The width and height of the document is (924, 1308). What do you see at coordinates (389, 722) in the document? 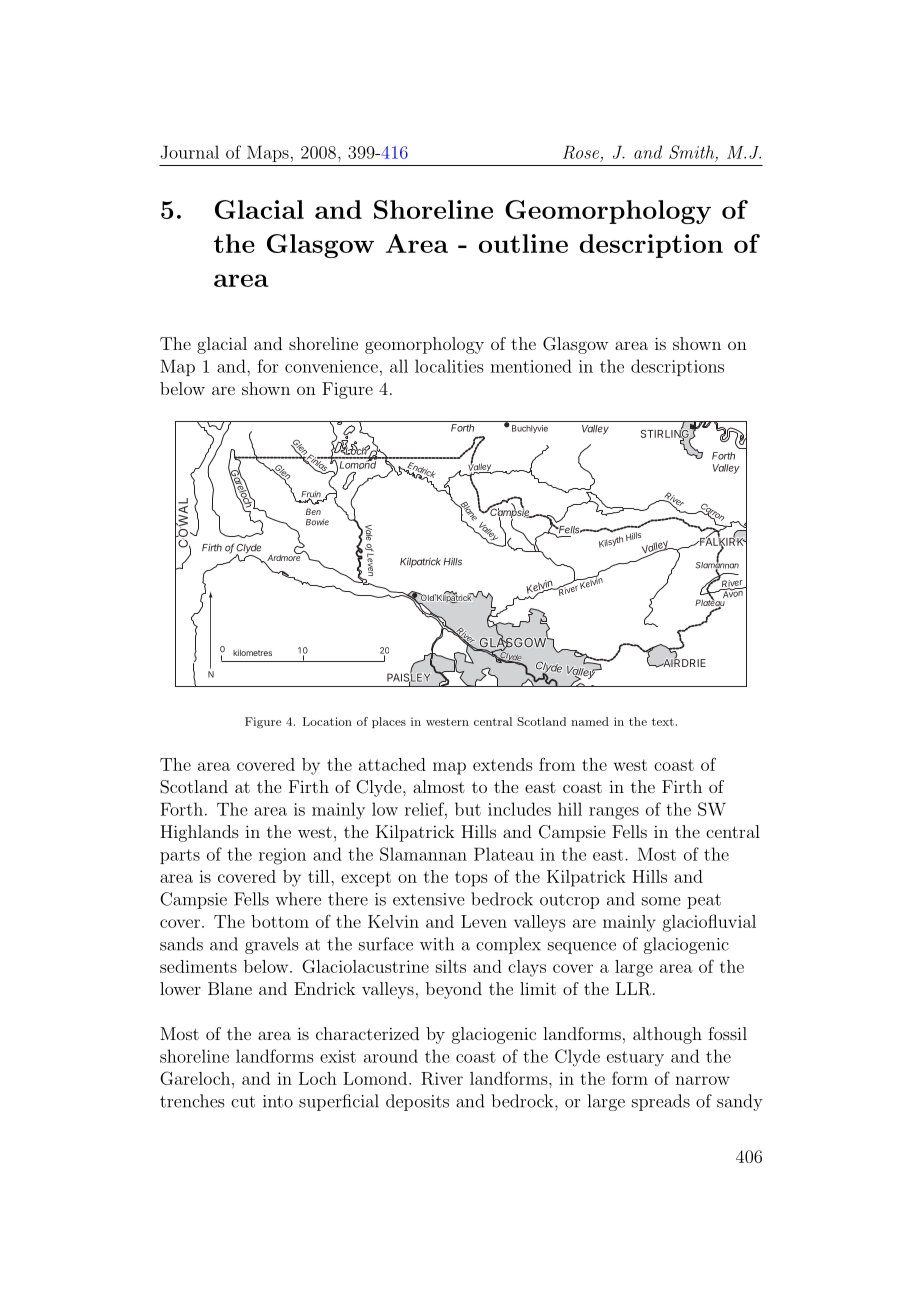
I see `places` at bounding box center [389, 722].
